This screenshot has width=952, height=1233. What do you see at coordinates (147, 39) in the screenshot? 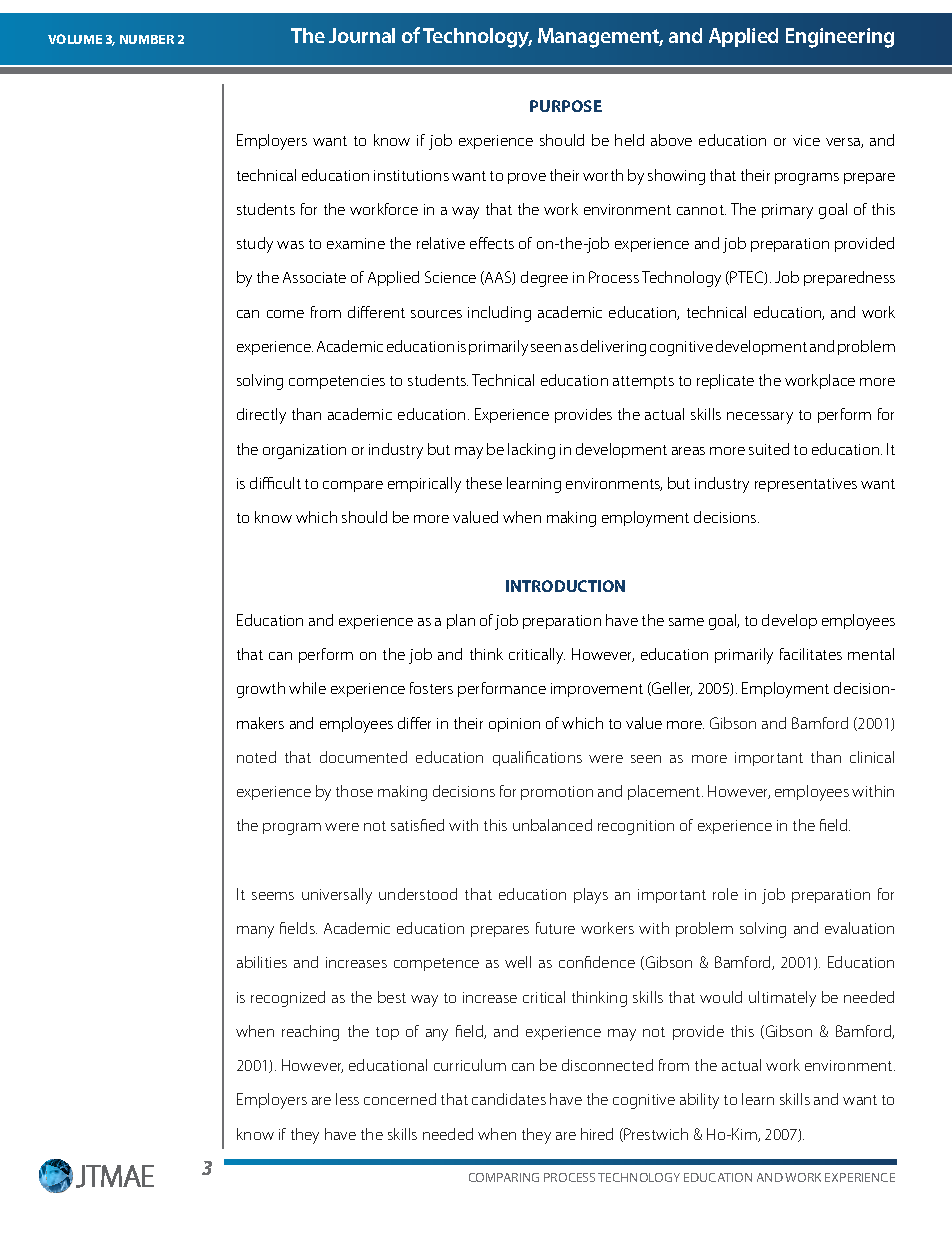
I see `NUMBER` at bounding box center [147, 39].
